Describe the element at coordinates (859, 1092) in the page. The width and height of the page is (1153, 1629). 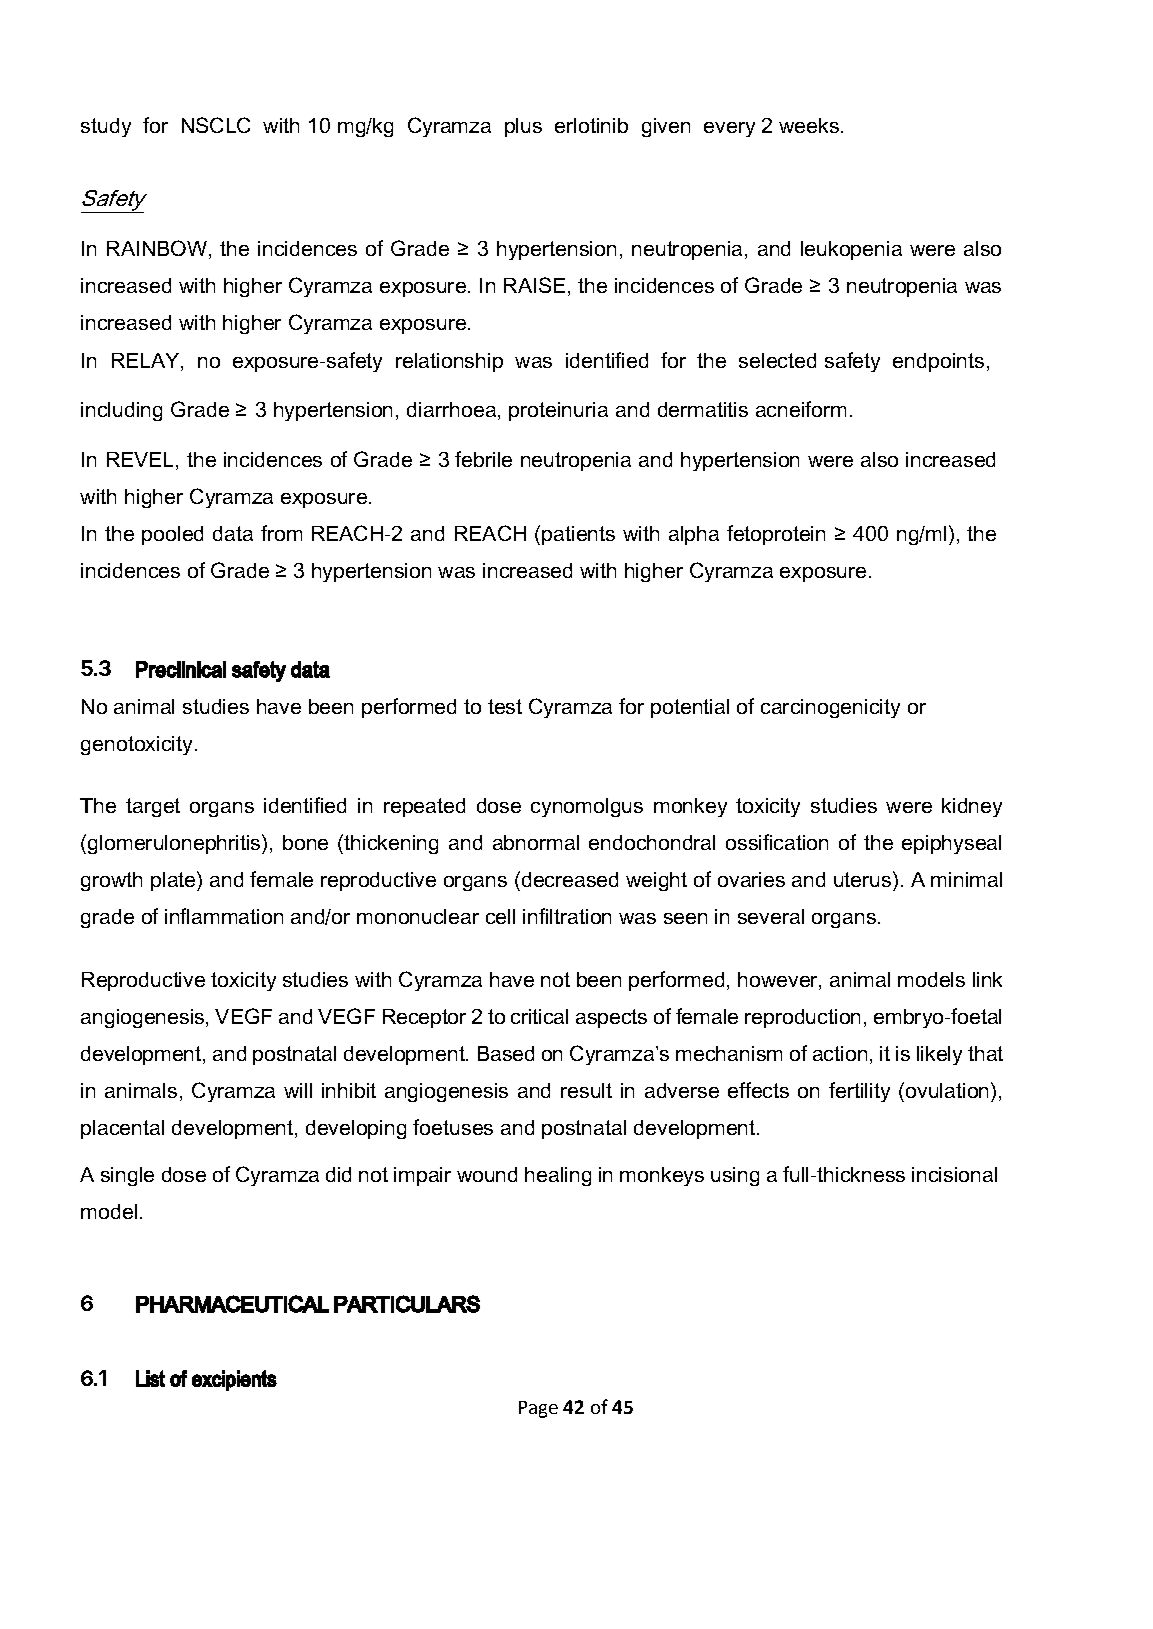
I see `fertility` at that location.
